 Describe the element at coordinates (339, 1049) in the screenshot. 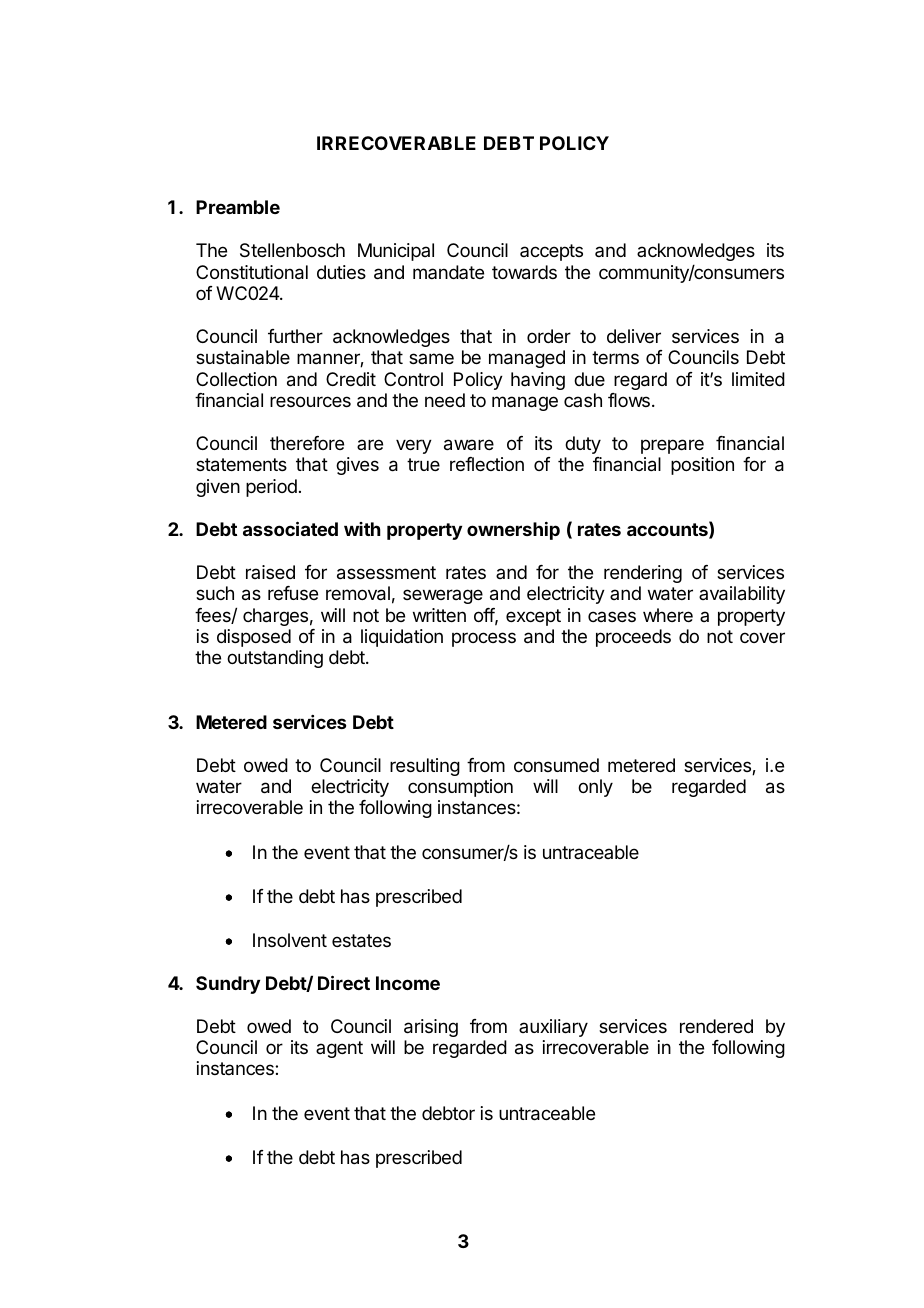

I see `agent` at that location.
